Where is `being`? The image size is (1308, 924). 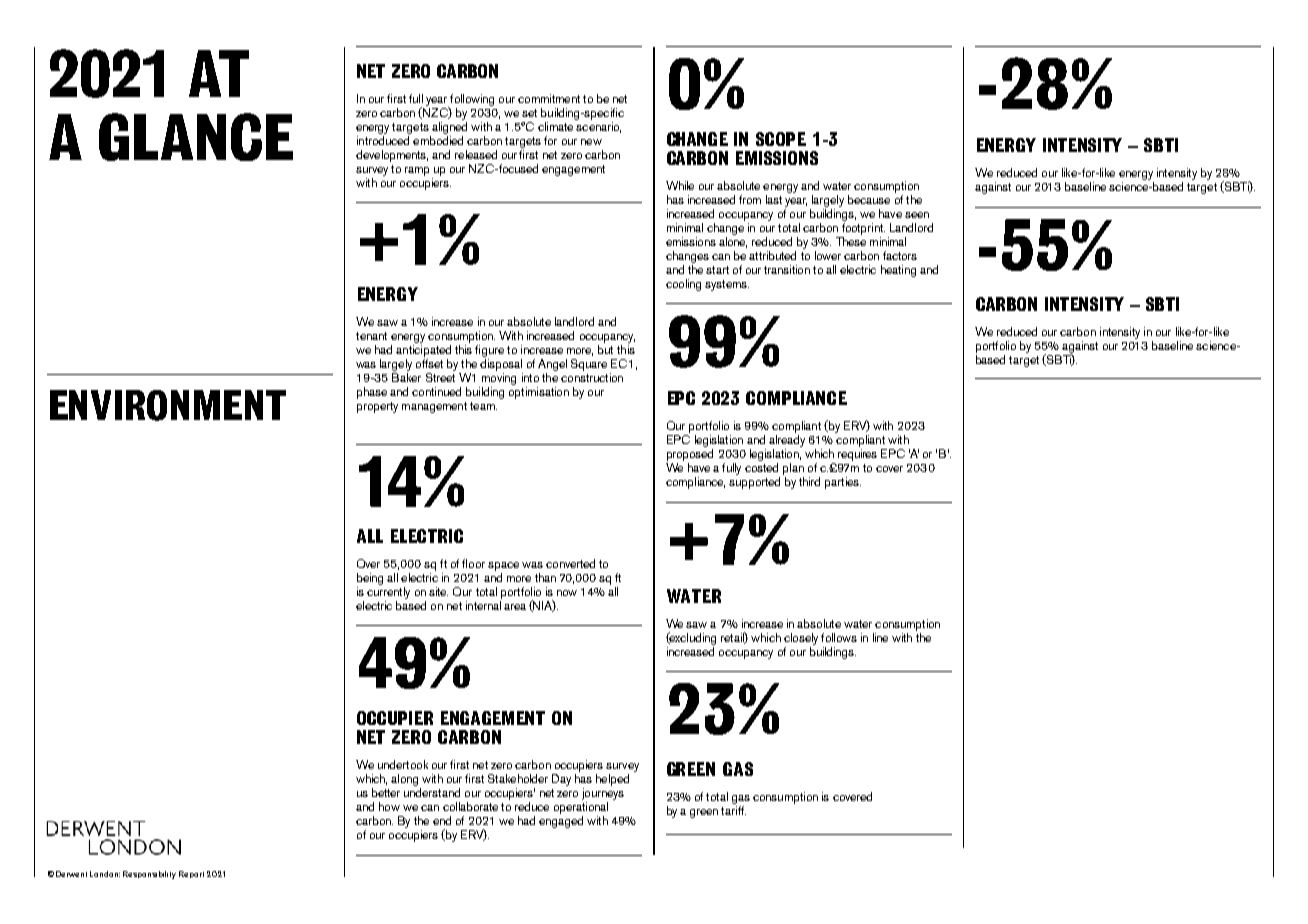
being is located at coordinates (370, 579).
